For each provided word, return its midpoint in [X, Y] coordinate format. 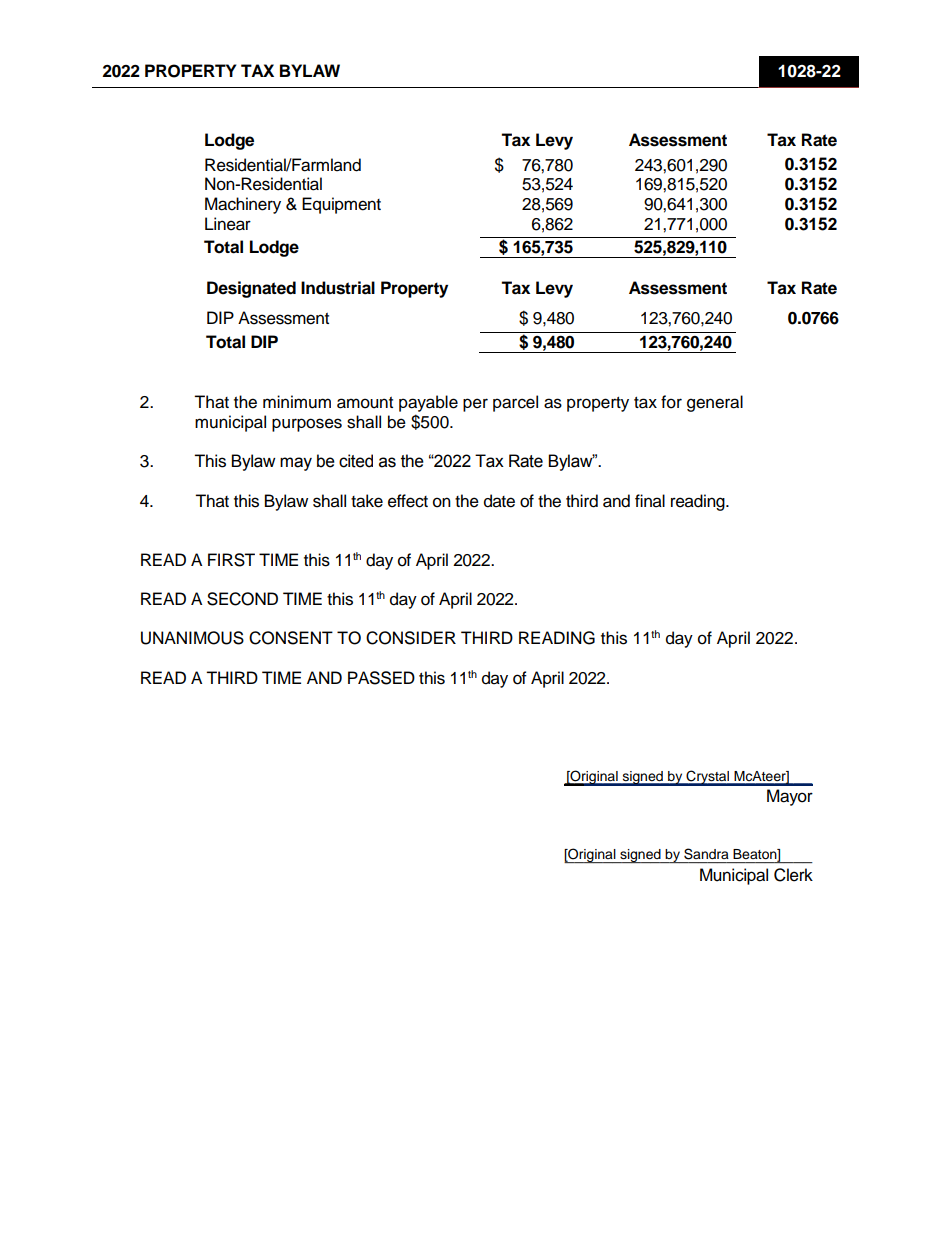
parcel [515, 403]
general [715, 403]
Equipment [341, 205]
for [671, 402]
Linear [228, 224]
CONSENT [291, 638]
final [650, 501]
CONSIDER [411, 638]
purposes [307, 425]
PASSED [381, 678]
